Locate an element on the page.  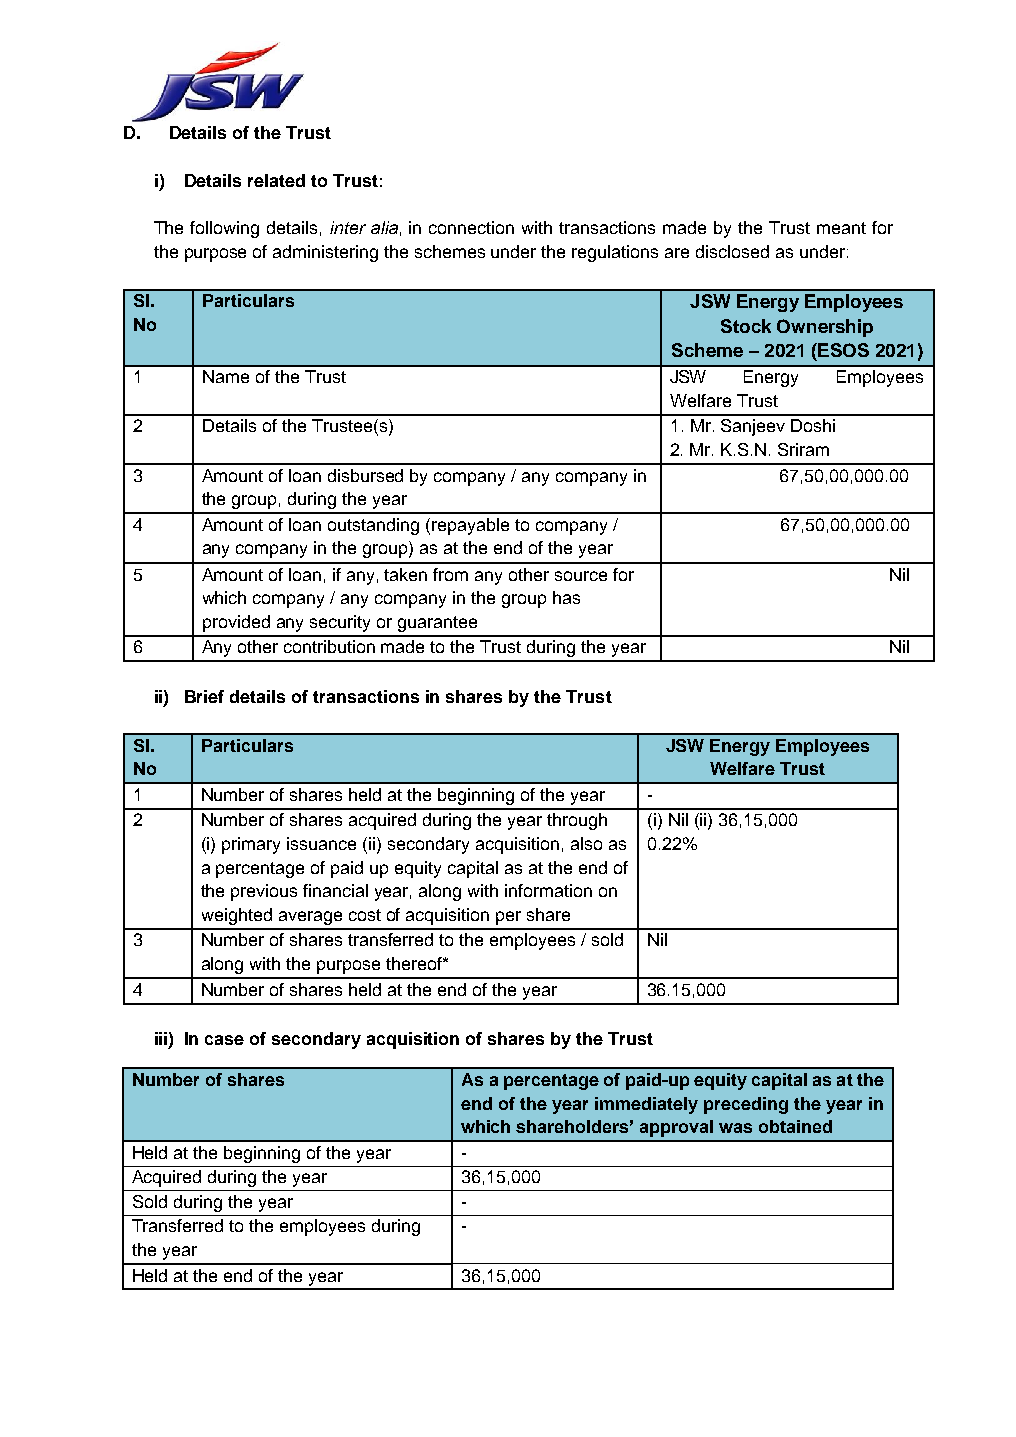
immediately is located at coordinates (646, 1105).
